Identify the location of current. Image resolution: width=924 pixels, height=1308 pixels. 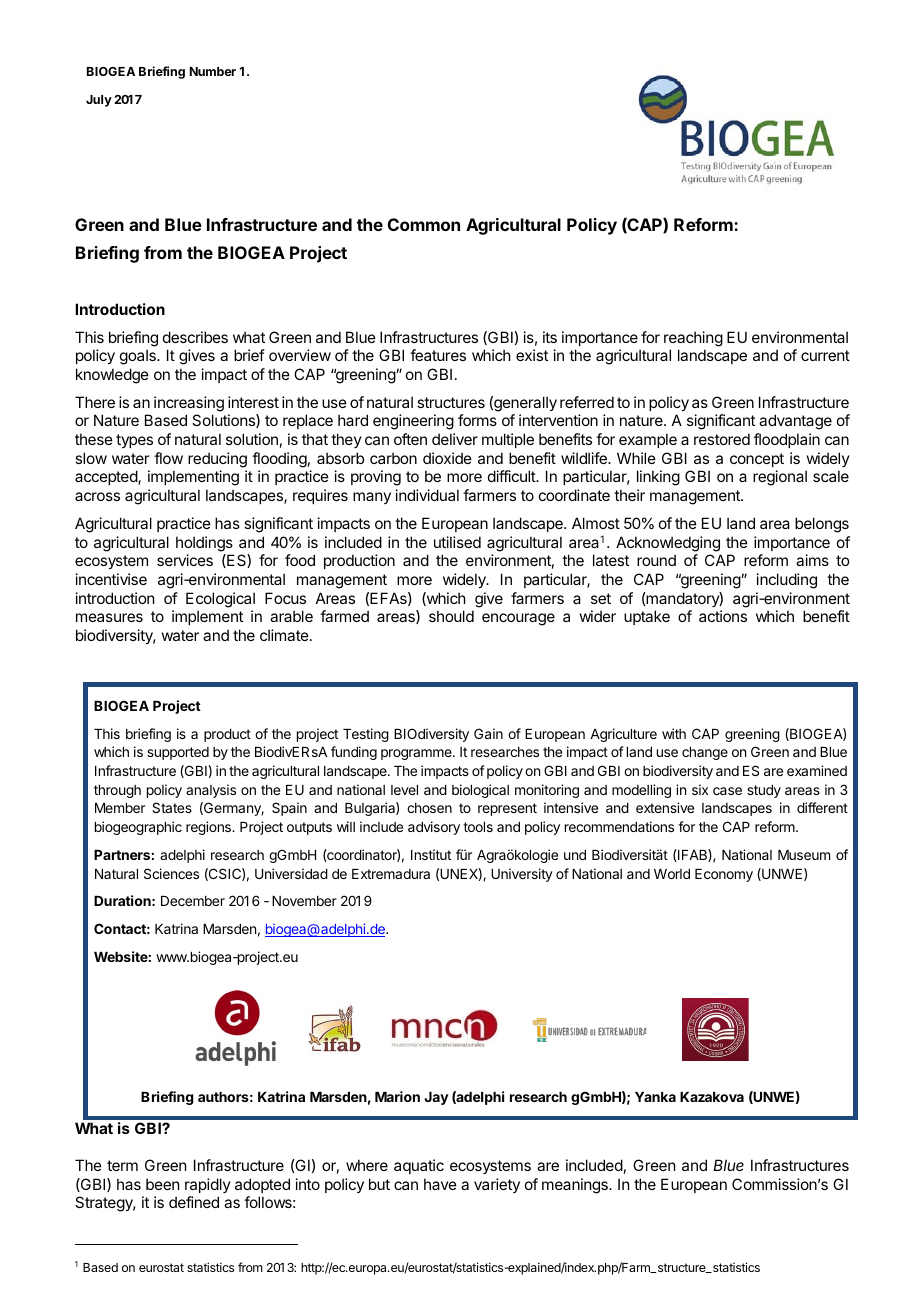
(825, 355).
